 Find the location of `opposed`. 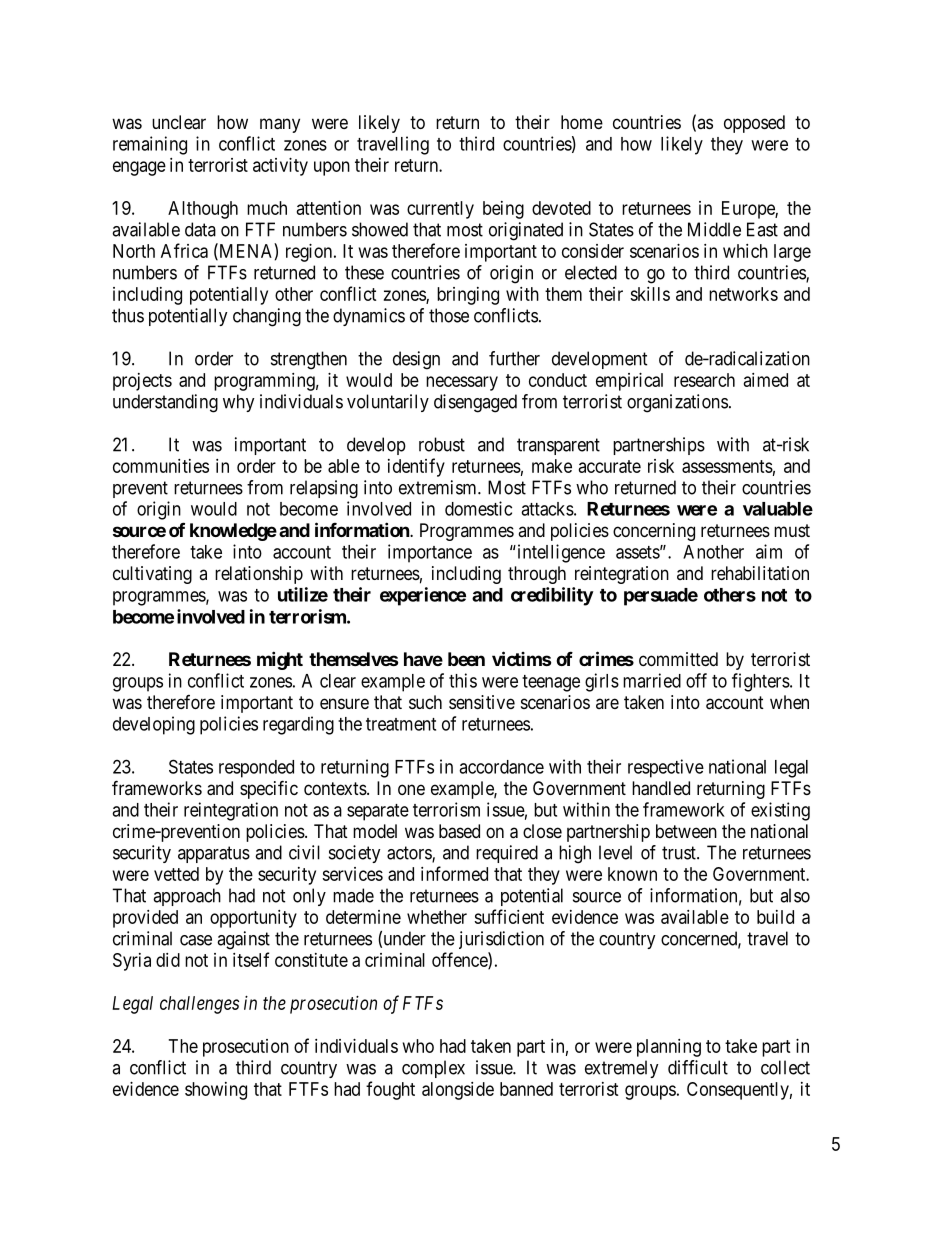

opposed is located at coordinates (754, 124).
